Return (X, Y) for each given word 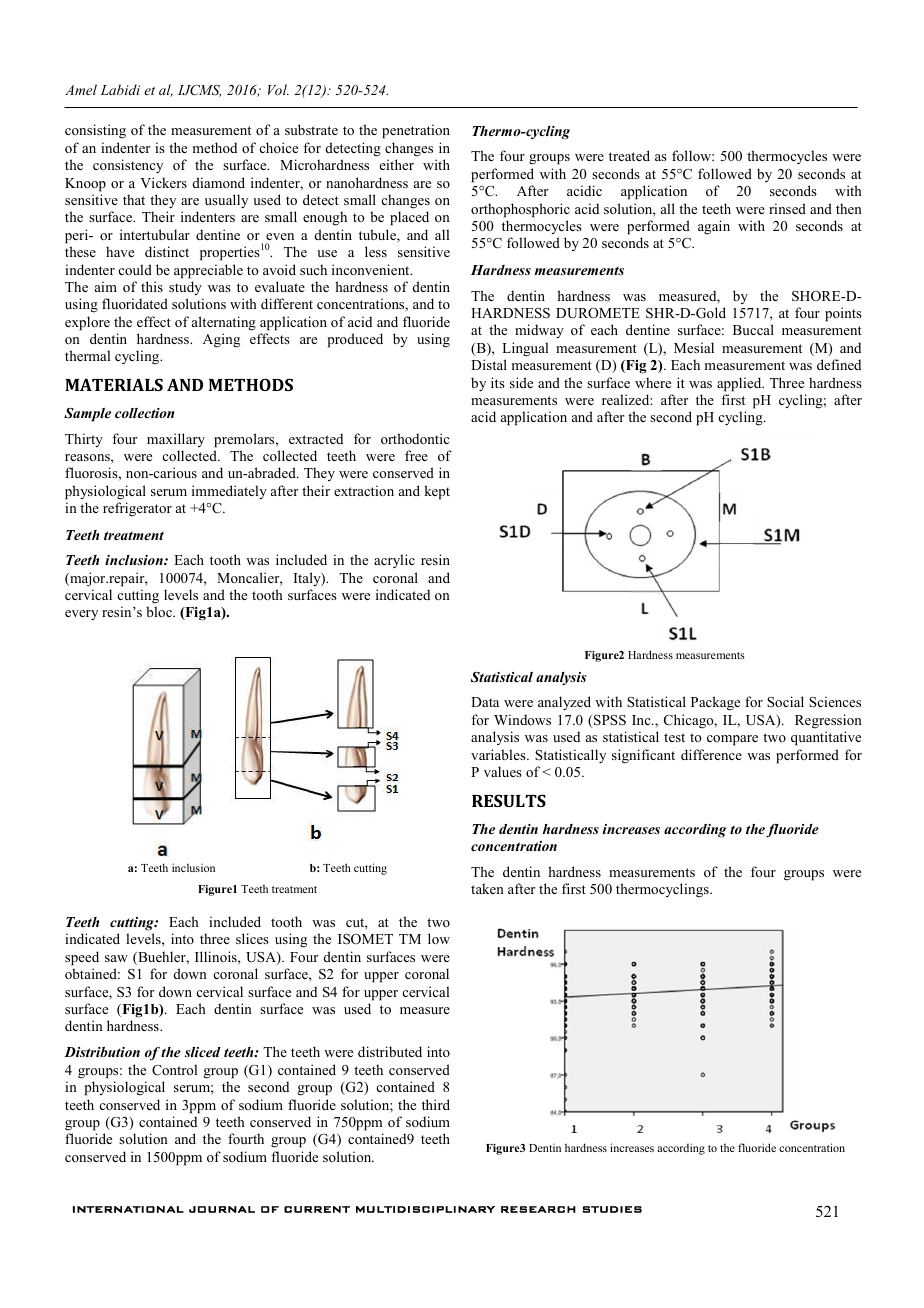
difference (711, 754)
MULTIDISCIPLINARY (425, 1209)
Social (785, 701)
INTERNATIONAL (128, 1209)
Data (485, 702)
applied (740, 384)
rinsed (787, 208)
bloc (160, 611)
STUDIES (612, 1209)
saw (116, 958)
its (498, 382)
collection (144, 413)
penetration (416, 131)
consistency (128, 166)
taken (487, 888)
